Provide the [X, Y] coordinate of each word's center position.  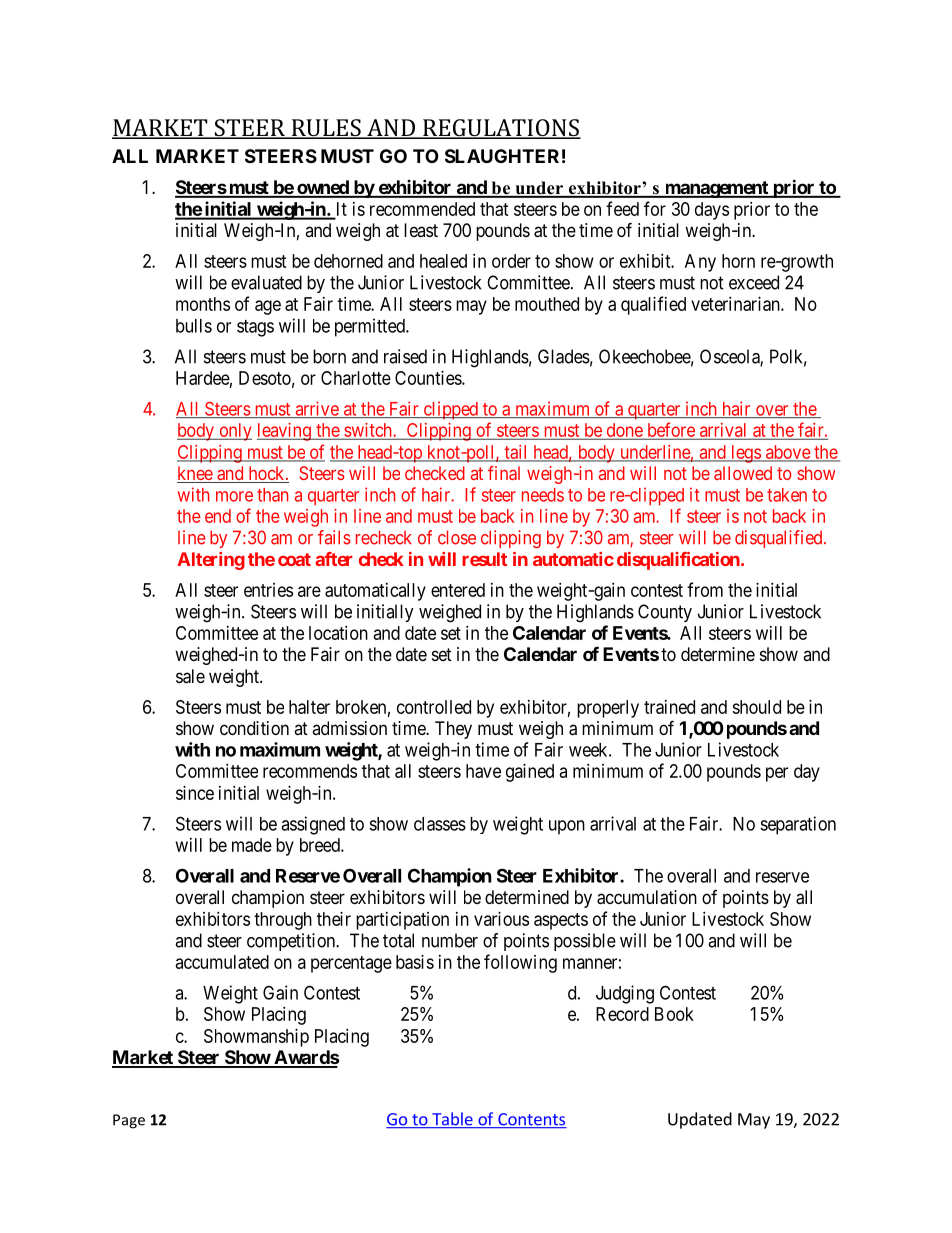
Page [129, 1121]
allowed [743, 473]
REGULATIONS [501, 129]
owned [323, 188]
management [716, 189]
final [504, 473]
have [483, 771]
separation [798, 825]
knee [195, 474]
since [195, 793]
